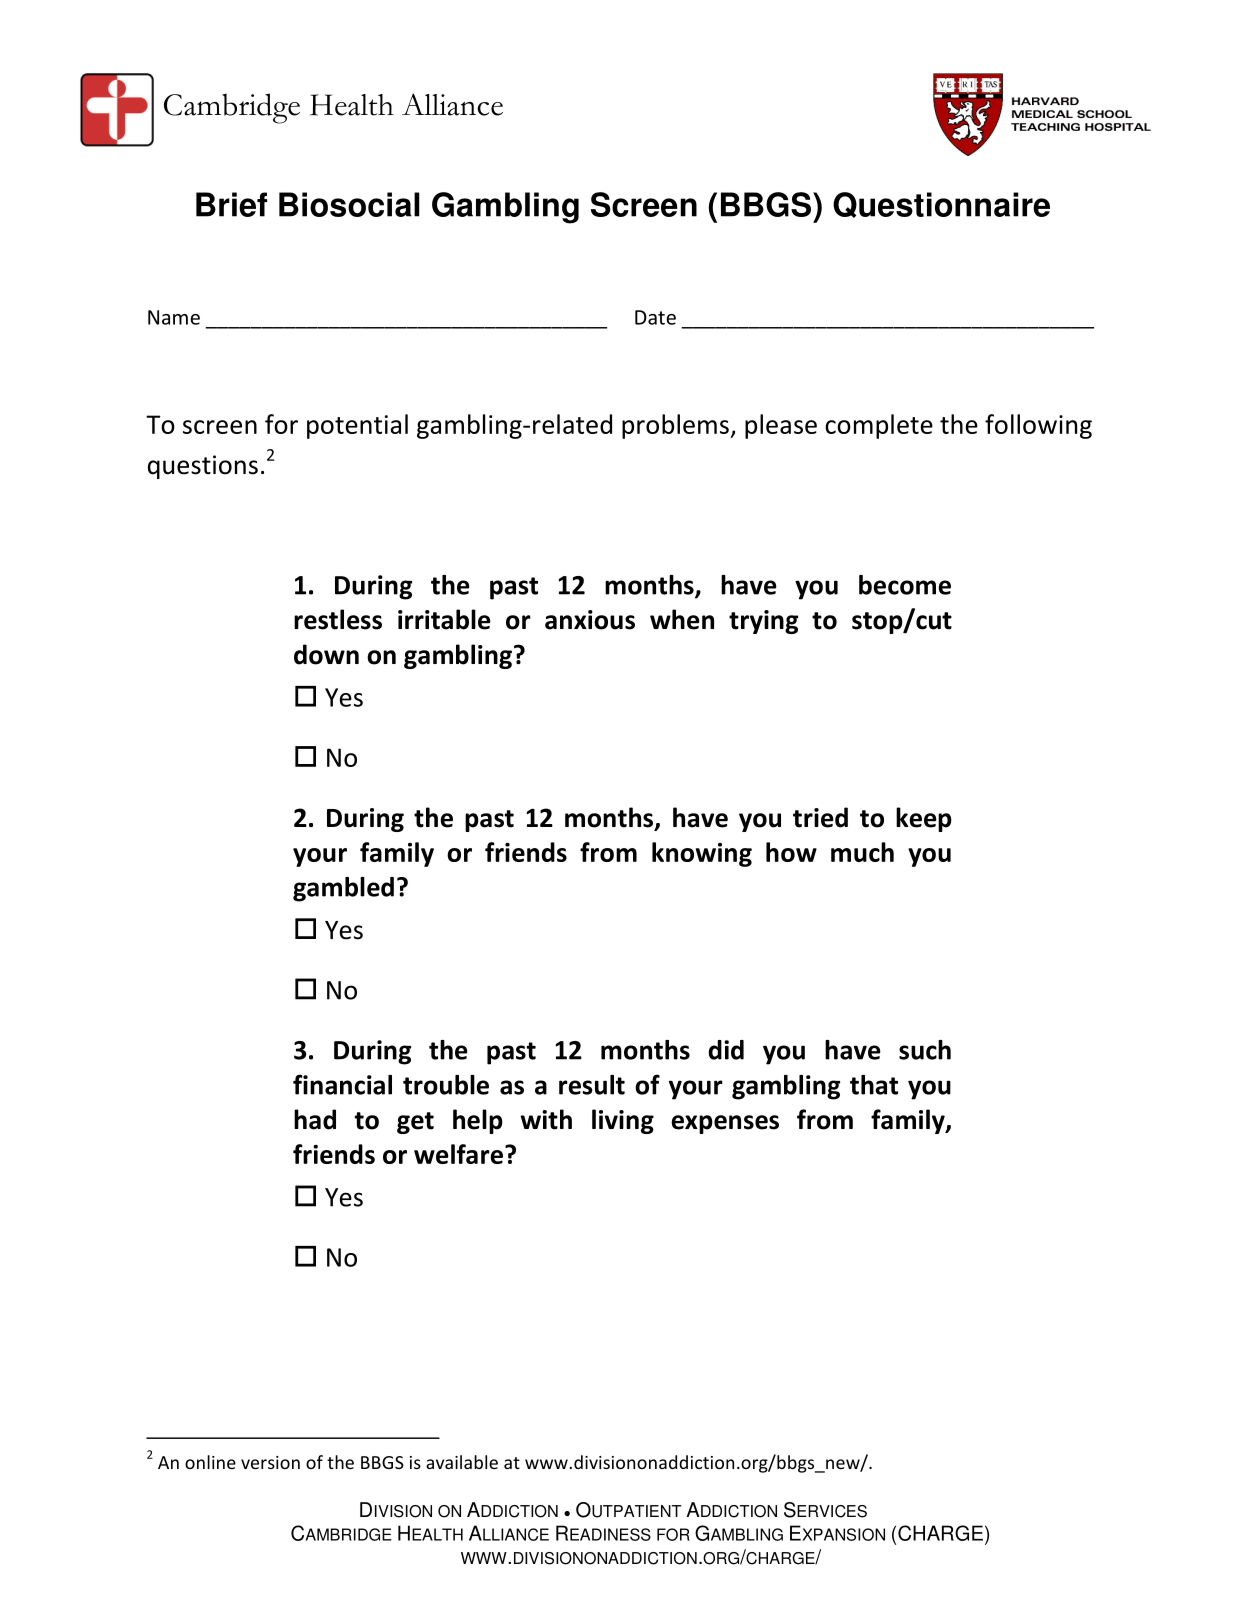 The height and width of the document is (1611, 1245). What do you see at coordinates (231, 204) in the document?
I see `Brief` at bounding box center [231, 204].
